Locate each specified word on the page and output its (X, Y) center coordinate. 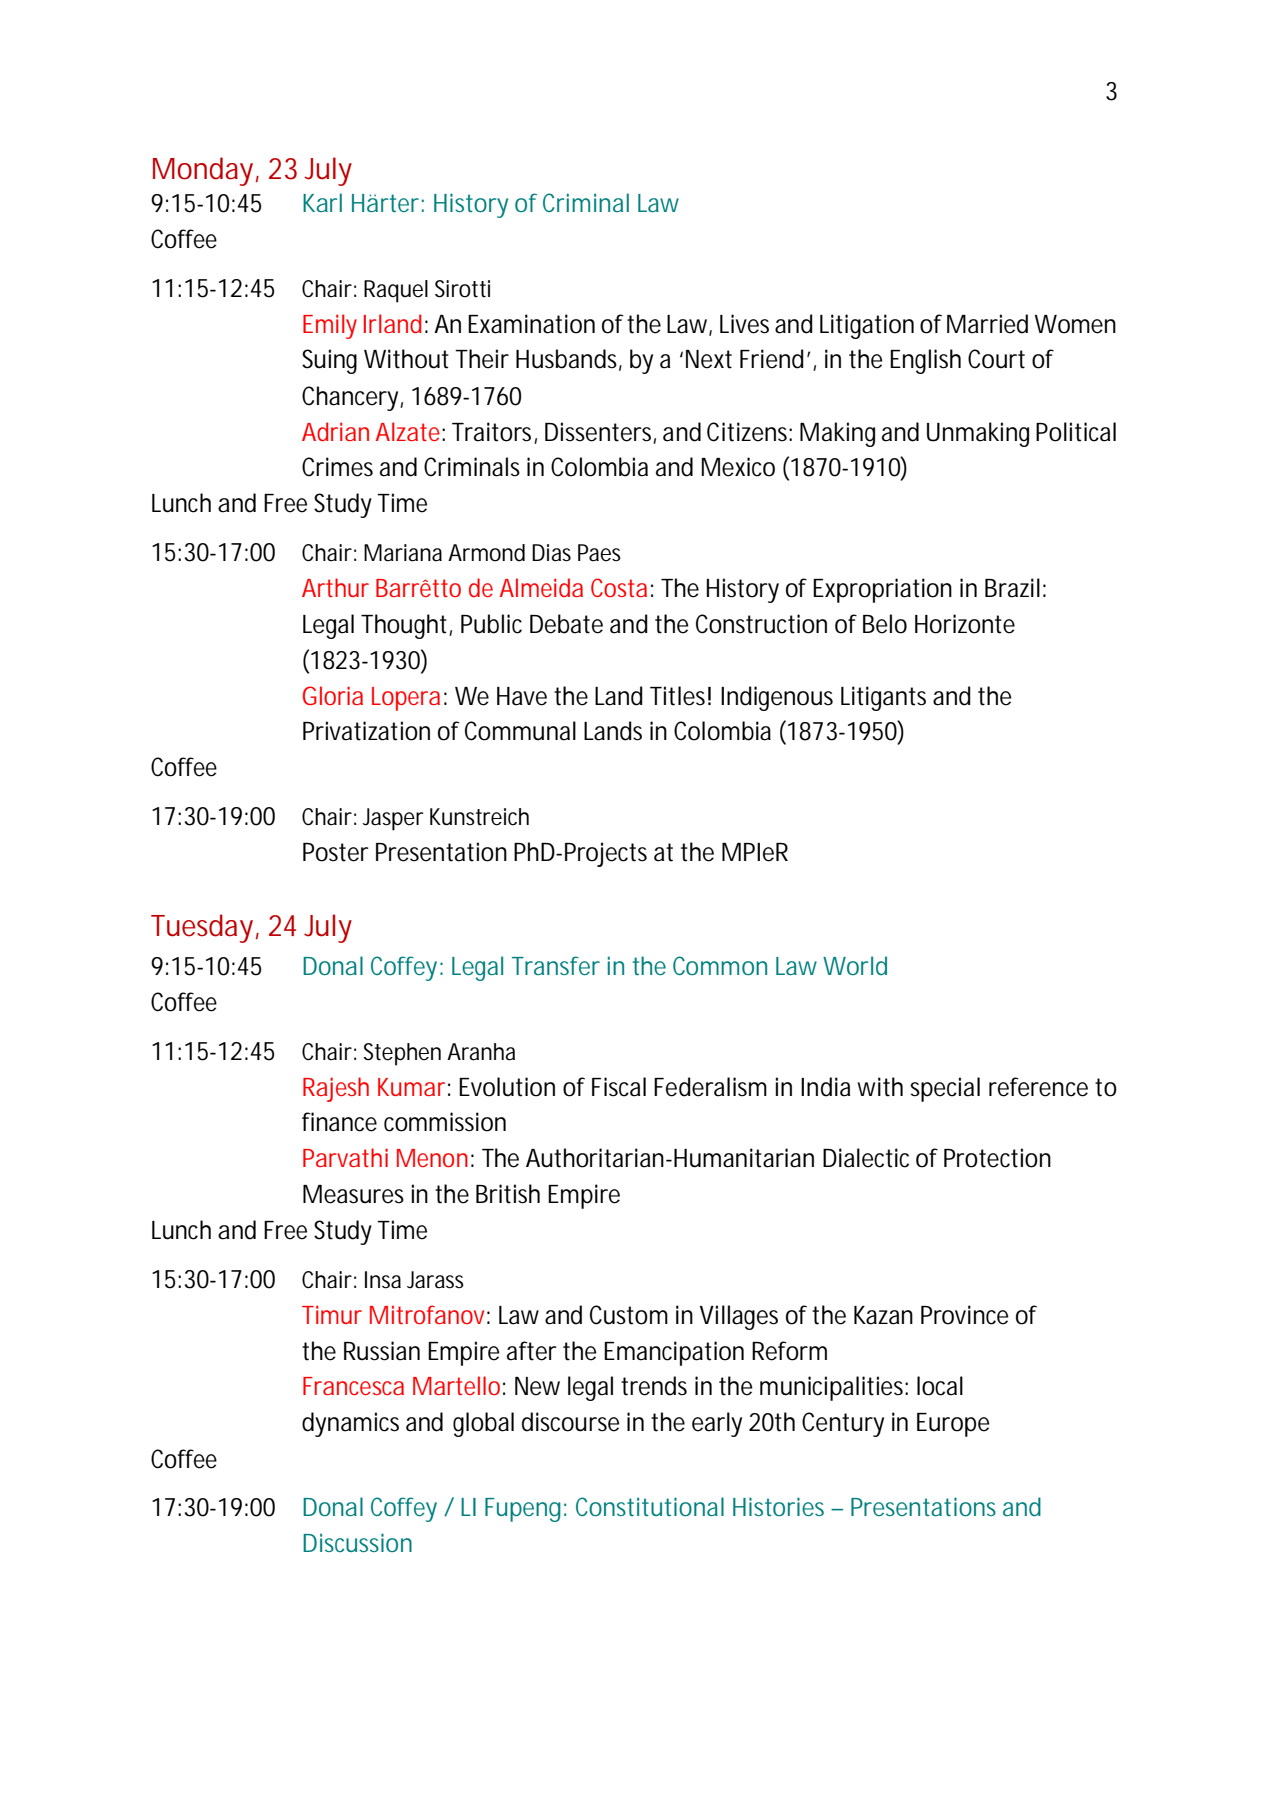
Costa (619, 587)
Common (720, 965)
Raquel (396, 291)
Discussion (357, 1542)
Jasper (392, 819)
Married (987, 324)
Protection (997, 1158)
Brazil (1012, 588)
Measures (353, 1194)
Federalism (710, 1087)
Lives (744, 324)
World (855, 965)
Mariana (403, 553)
